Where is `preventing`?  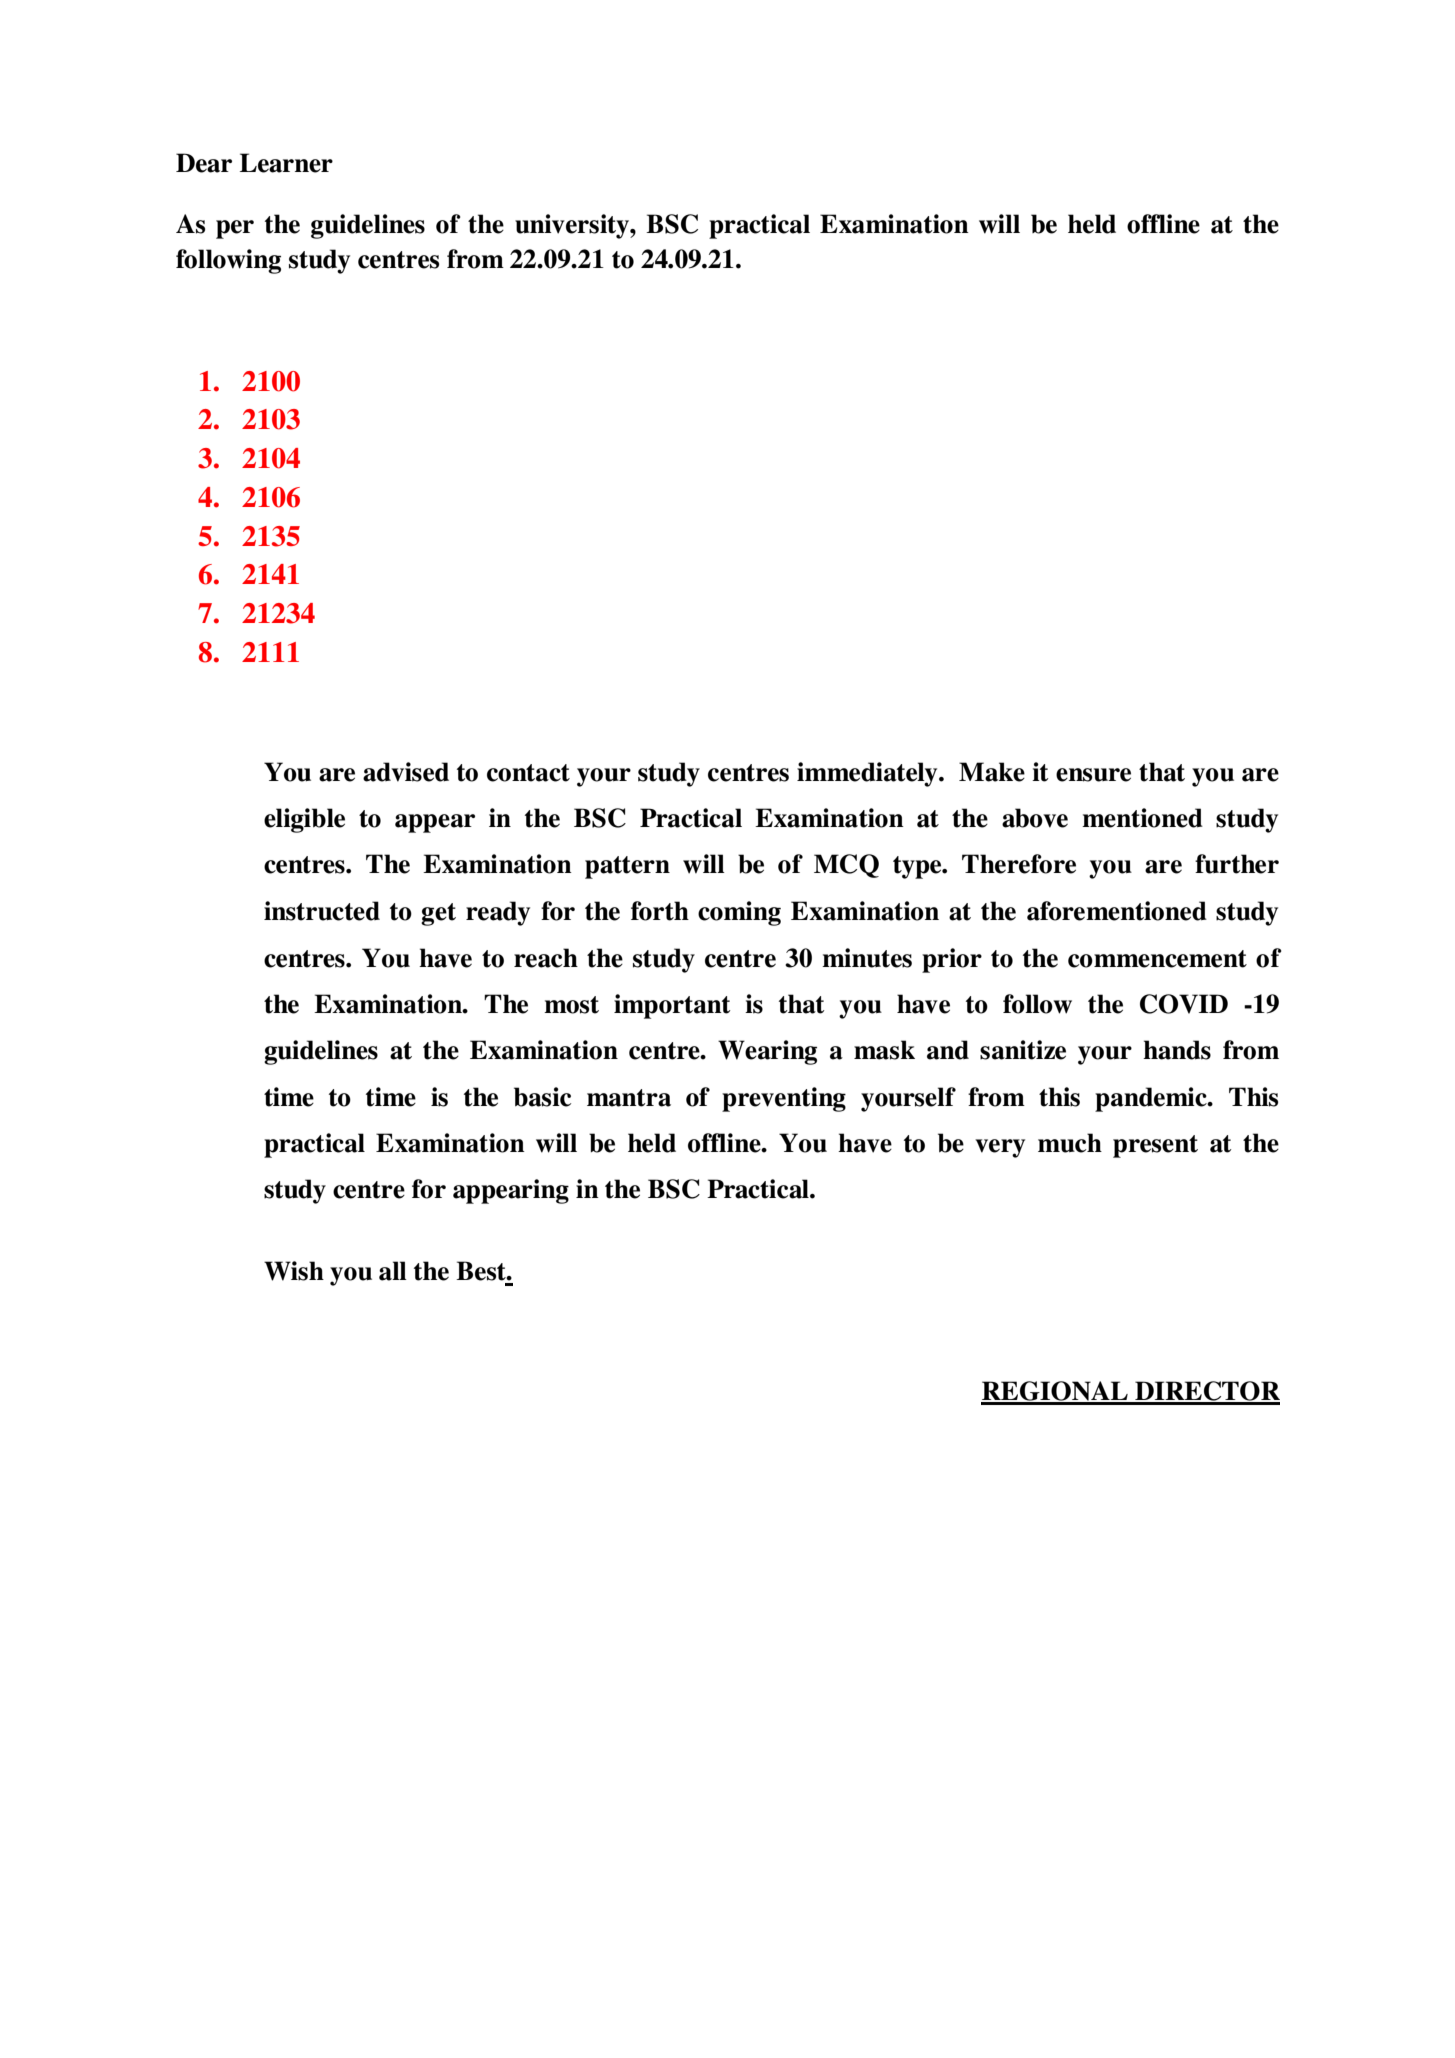
preventing is located at coordinates (784, 1099).
